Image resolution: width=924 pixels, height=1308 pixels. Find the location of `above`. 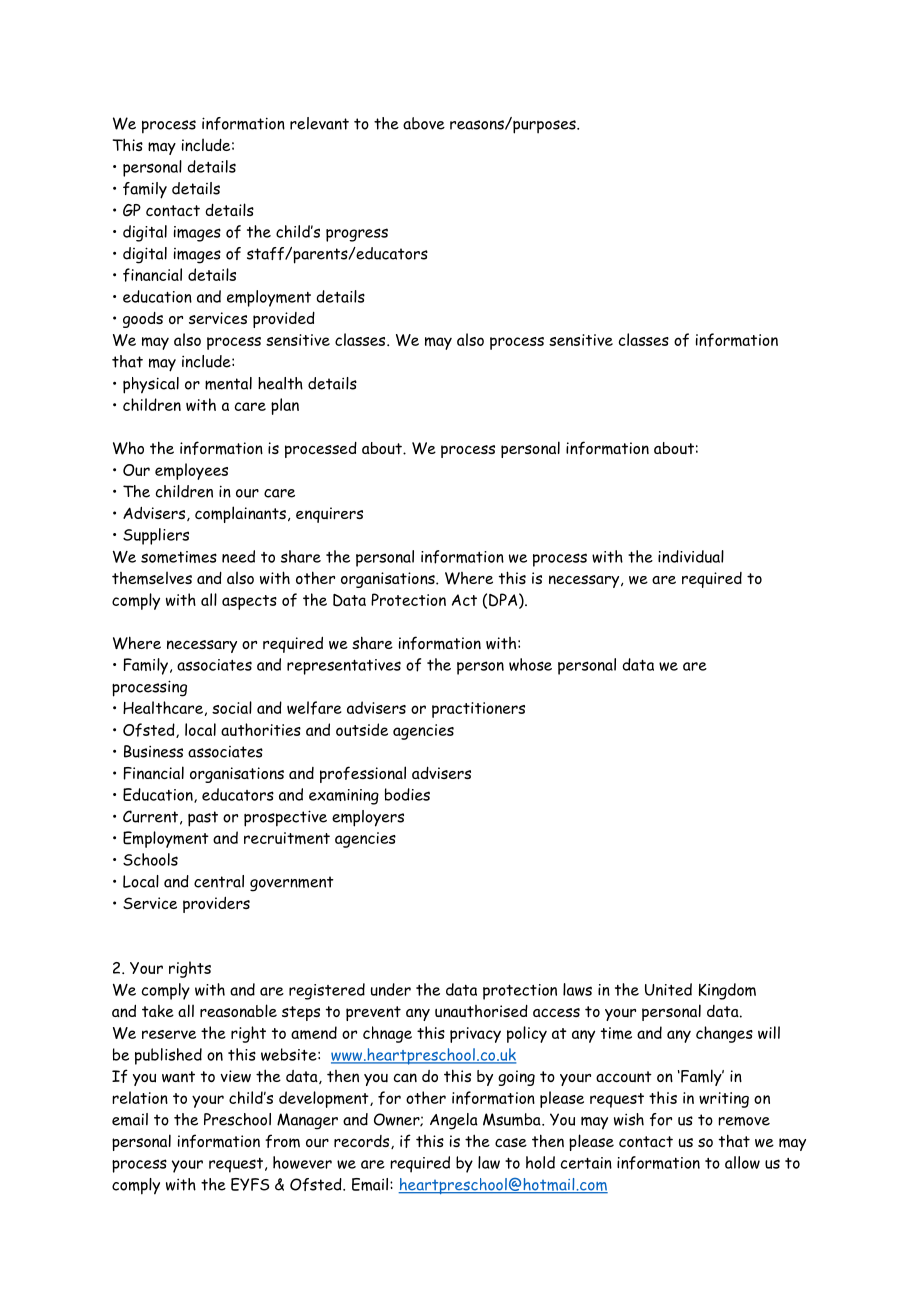

above is located at coordinates (424, 123).
